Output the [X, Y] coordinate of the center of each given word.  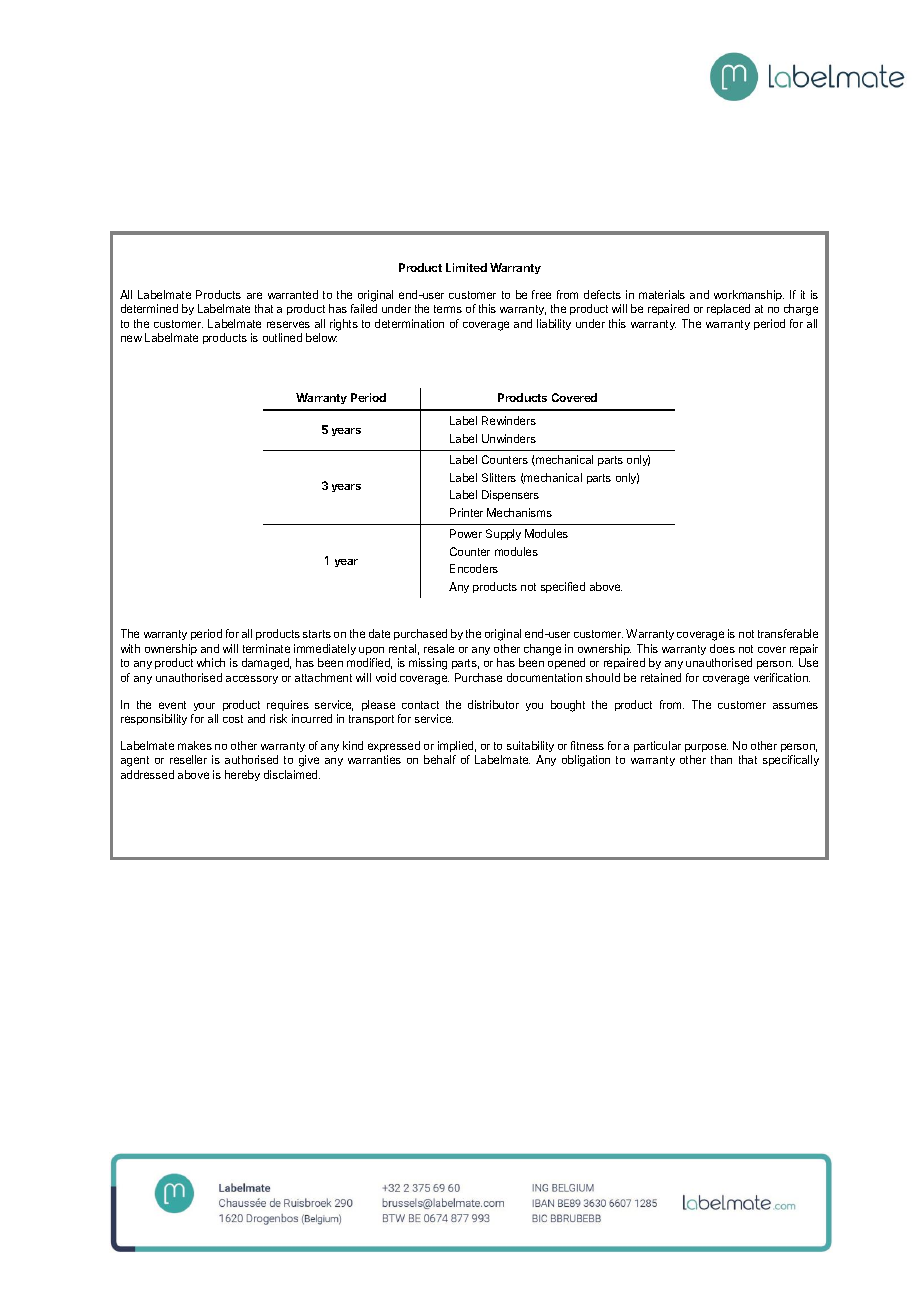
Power [466, 533]
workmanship [749, 297]
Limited [466, 267]
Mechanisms [519, 512]
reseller [188, 759]
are [254, 295]
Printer [466, 512]
